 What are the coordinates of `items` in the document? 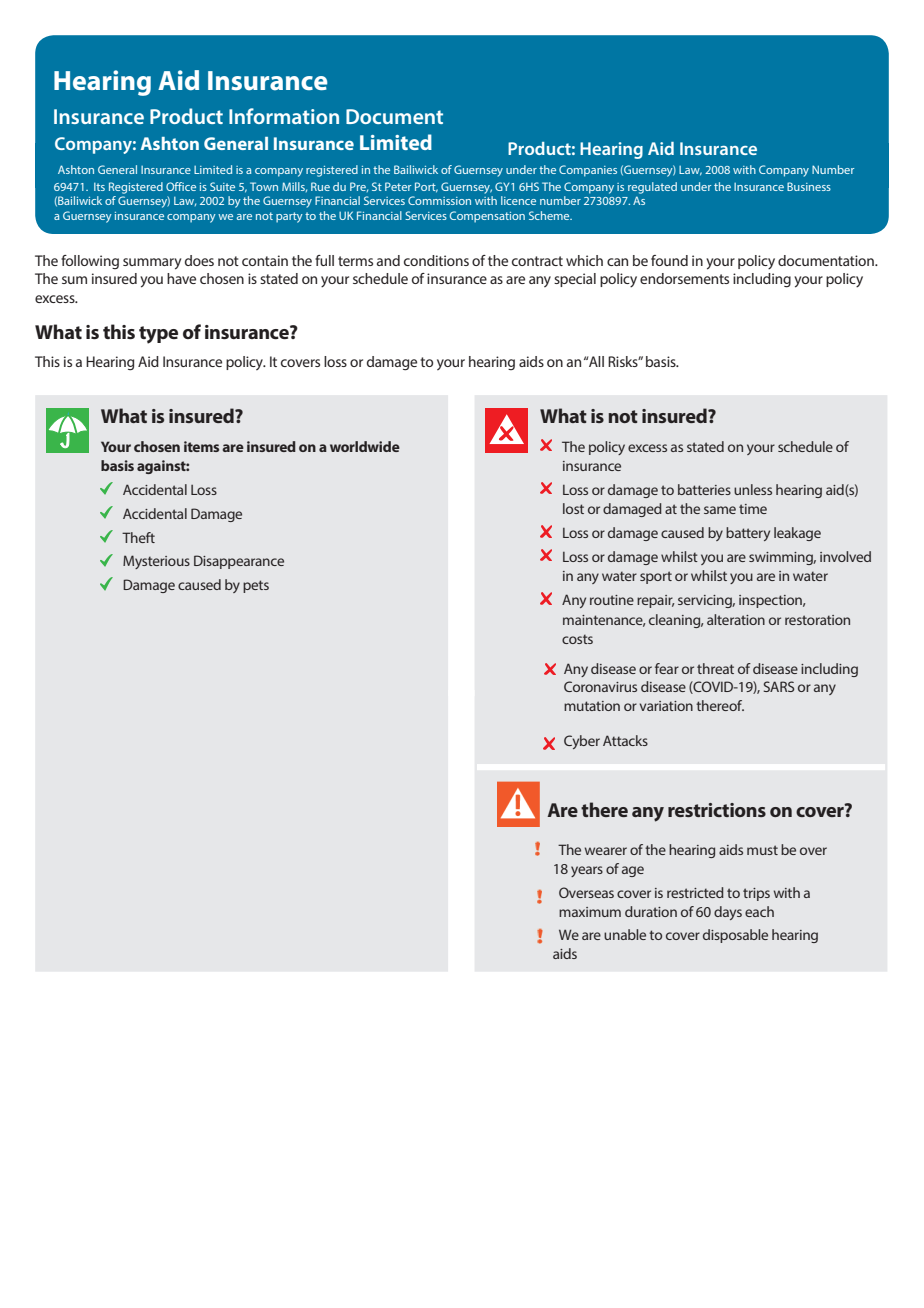 It's located at (201, 446).
